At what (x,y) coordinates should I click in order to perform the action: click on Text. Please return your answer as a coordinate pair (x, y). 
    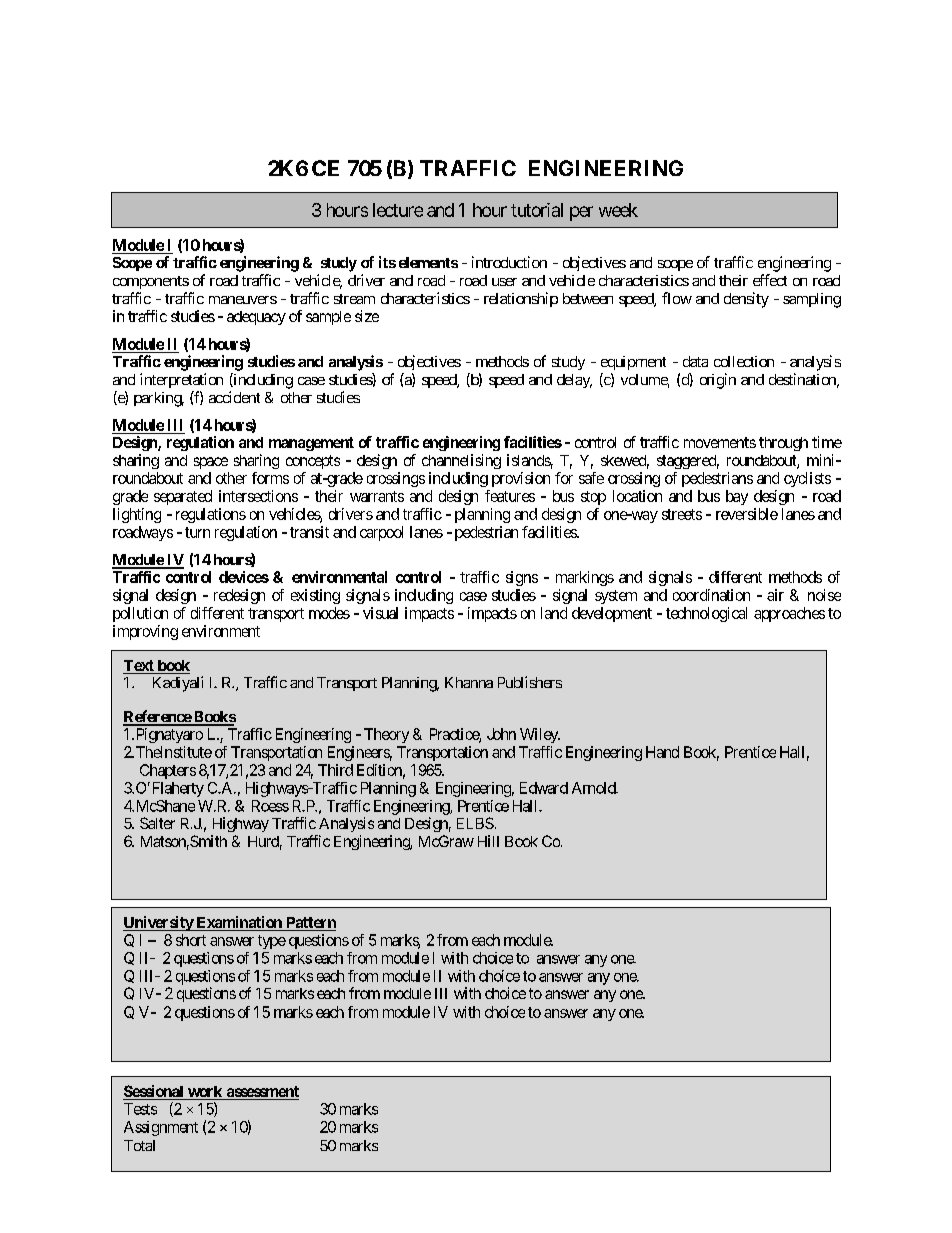
    Looking at the image, I should click on (139, 667).
